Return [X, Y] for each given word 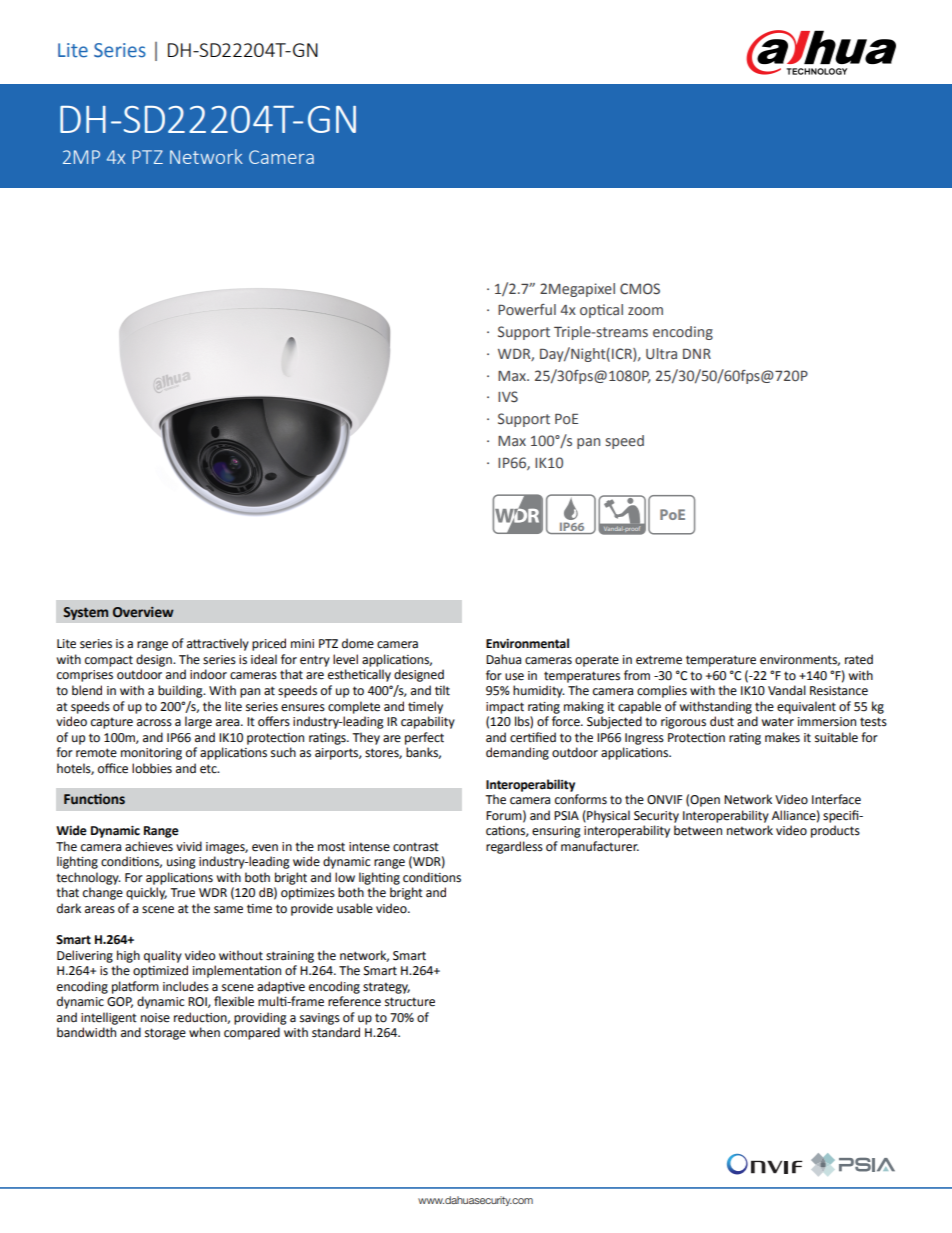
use [514, 677]
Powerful [527, 309]
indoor [208, 674]
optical [601, 311]
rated [859, 659]
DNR [697, 353]
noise [155, 1018]
